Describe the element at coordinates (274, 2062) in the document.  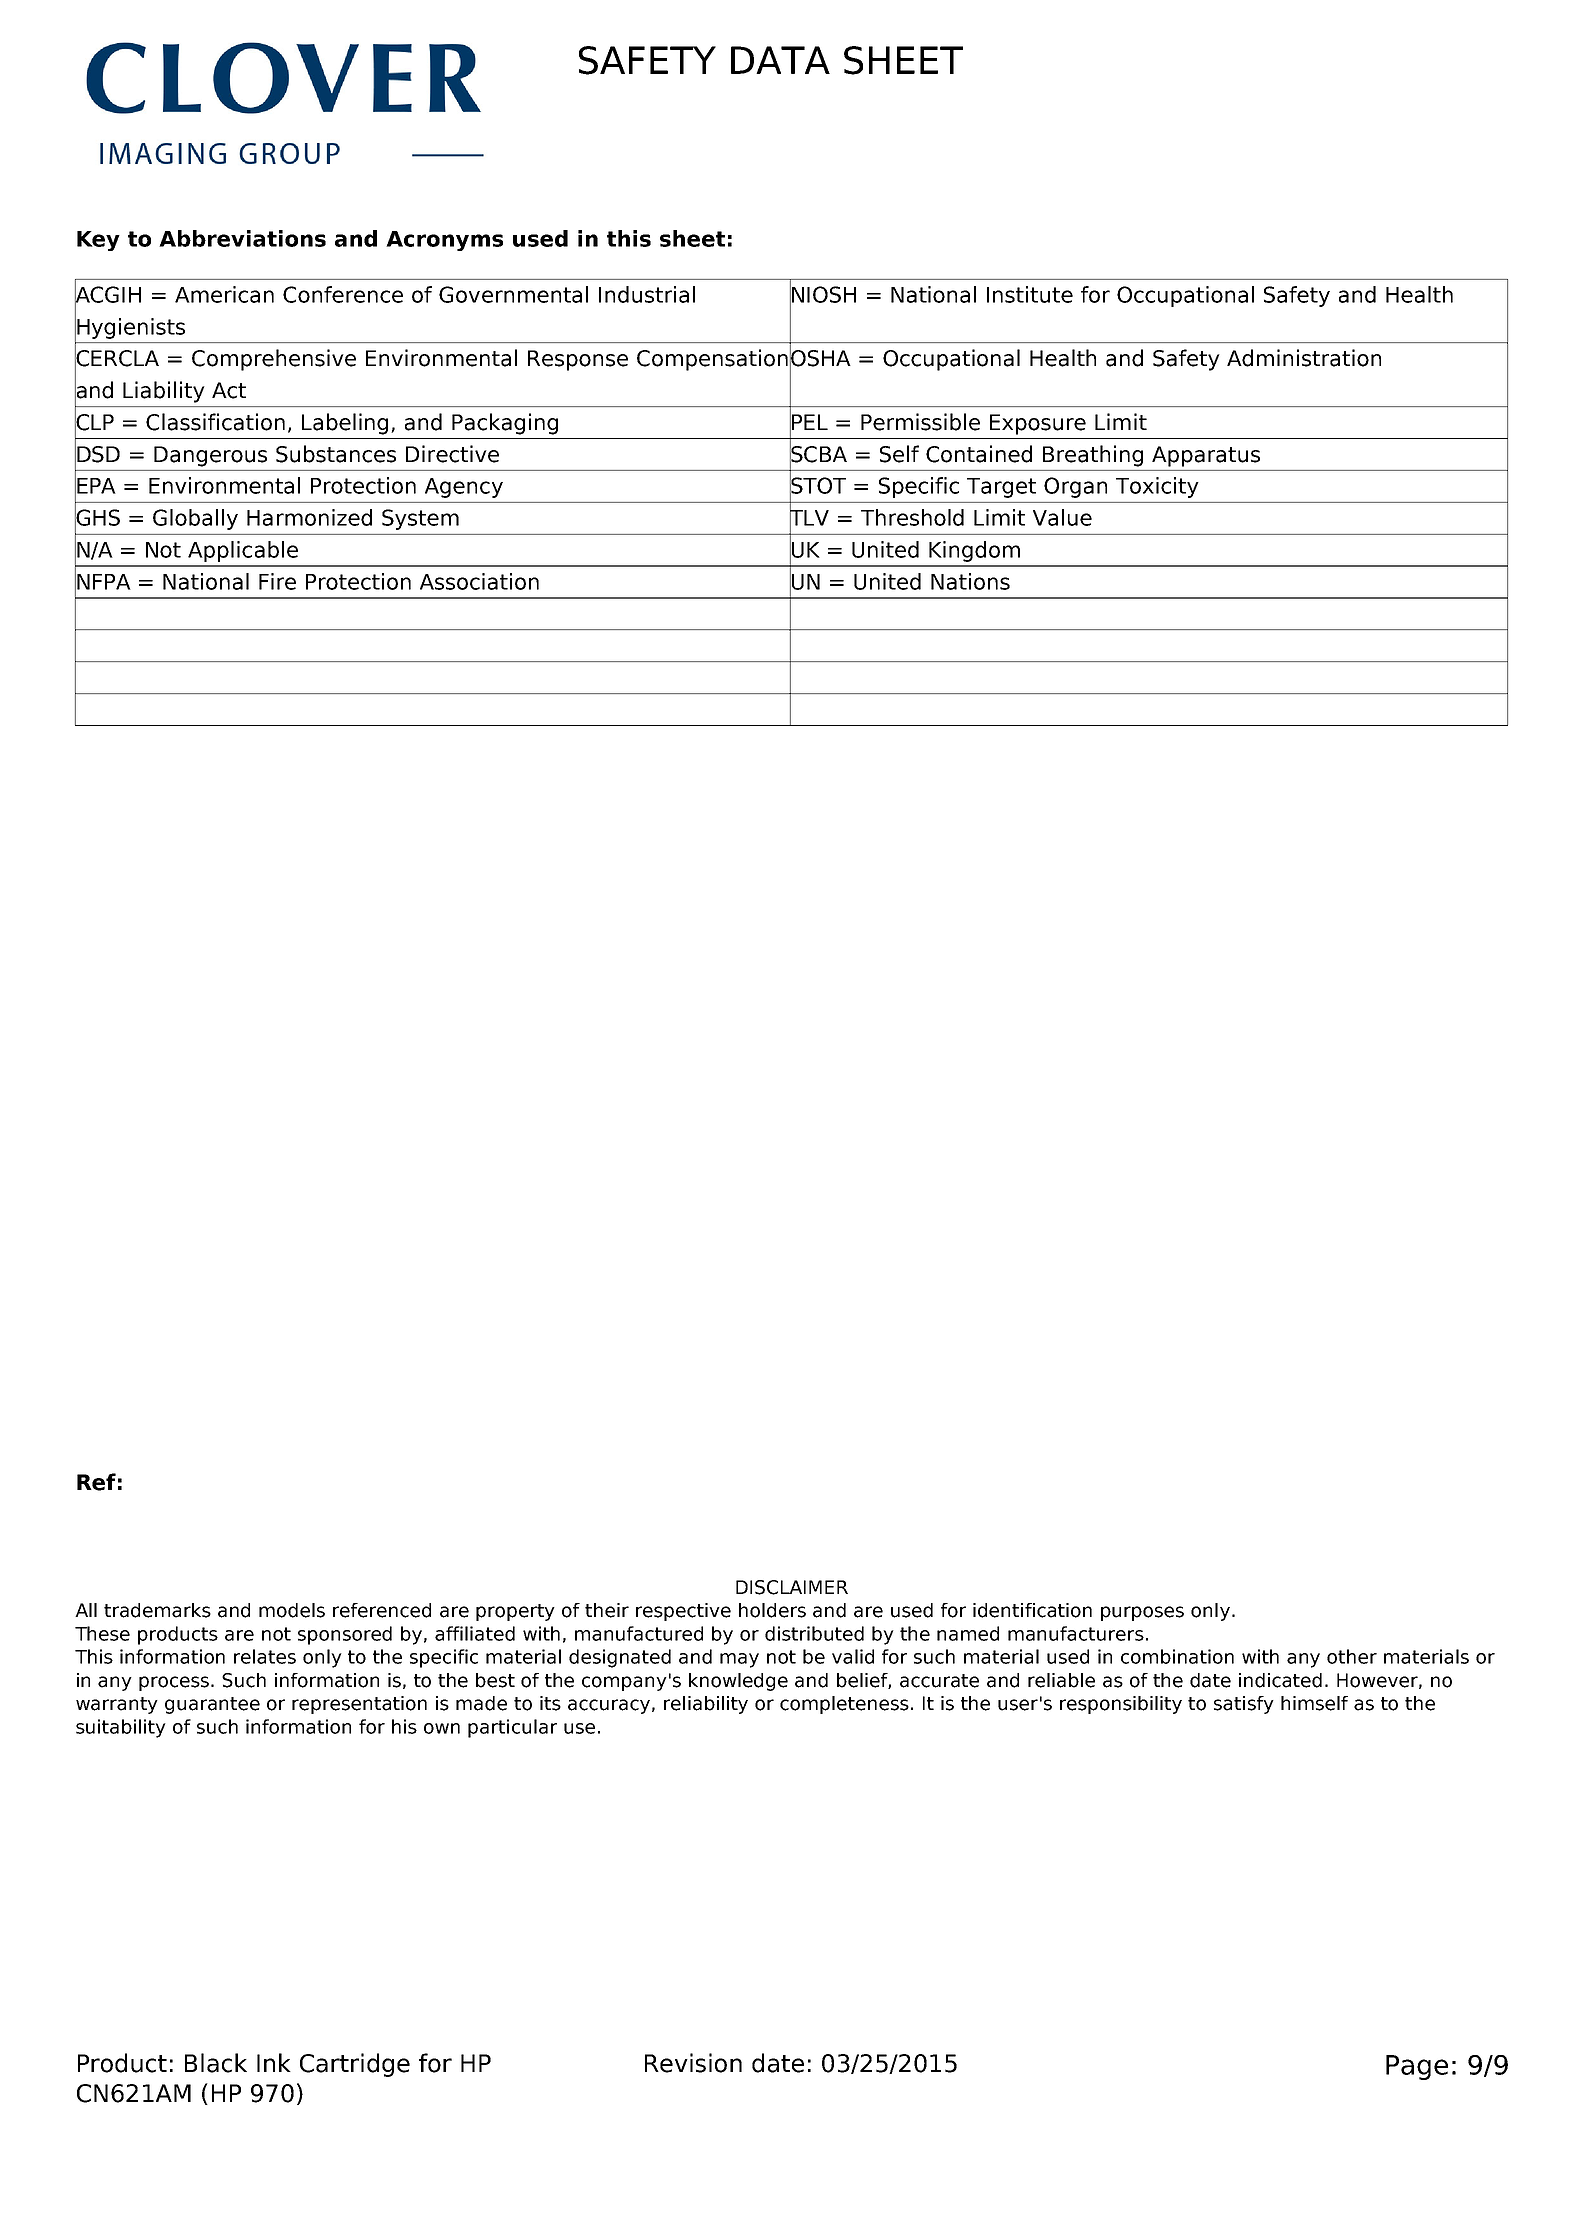
I see `Ink` at that location.
